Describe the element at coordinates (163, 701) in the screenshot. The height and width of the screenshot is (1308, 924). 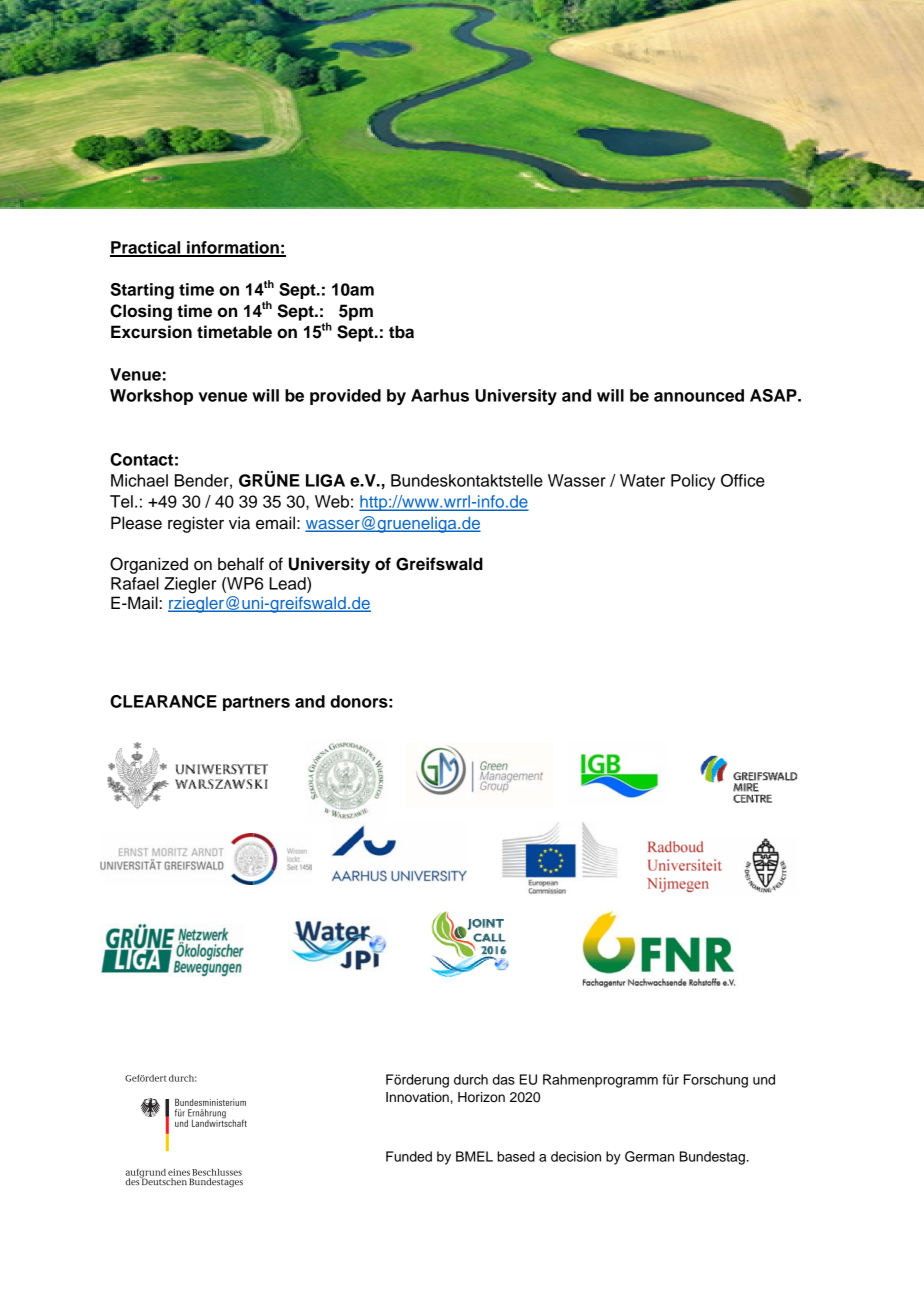
I see `CLEARANCE` at that location.
